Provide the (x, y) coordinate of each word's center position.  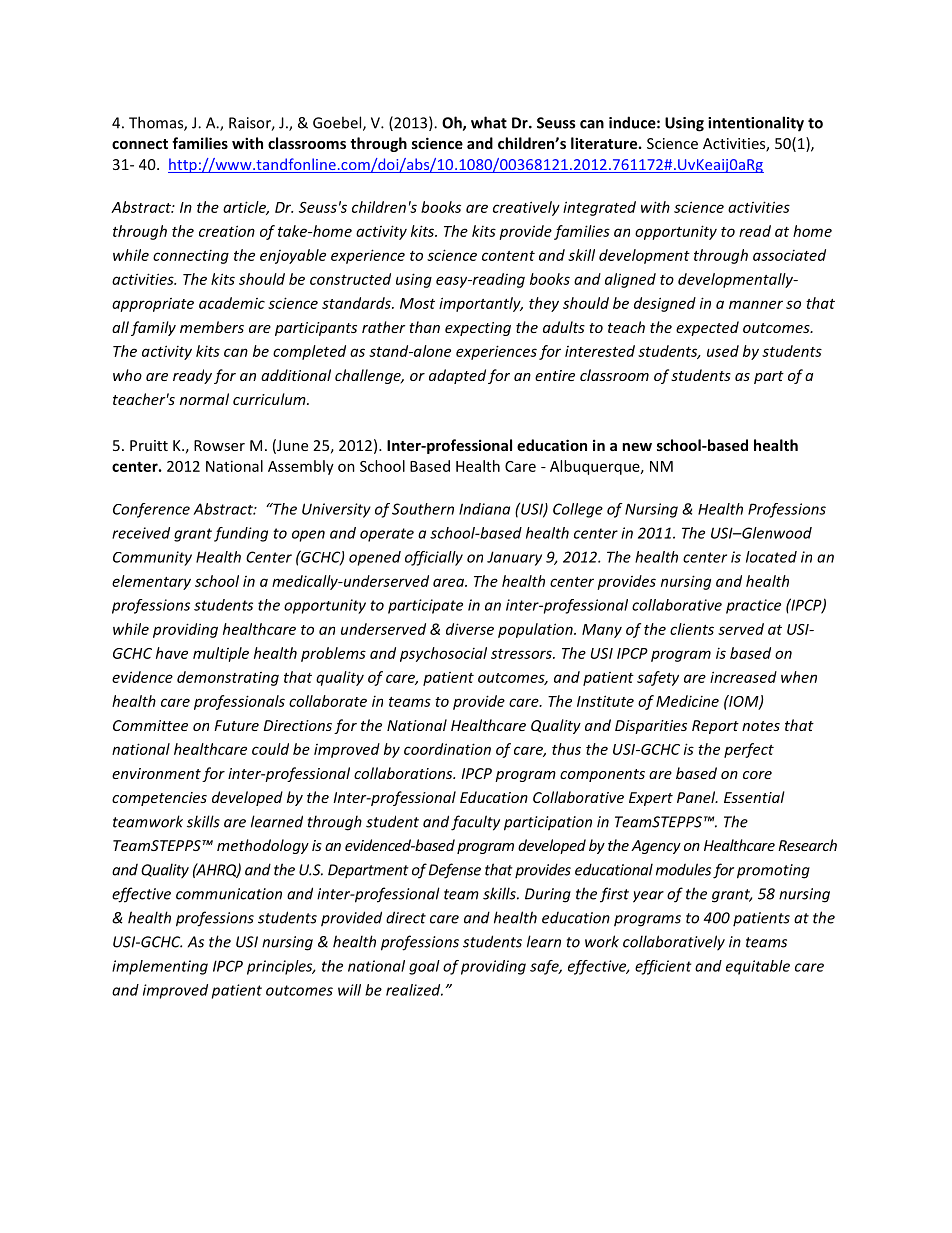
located (771, 557)
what (489, 122)
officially (434, 558)
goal (424, 967)
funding (241, 534)
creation (227, 231)
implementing (160, 967)
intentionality (756, 124)
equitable (758, 967)
